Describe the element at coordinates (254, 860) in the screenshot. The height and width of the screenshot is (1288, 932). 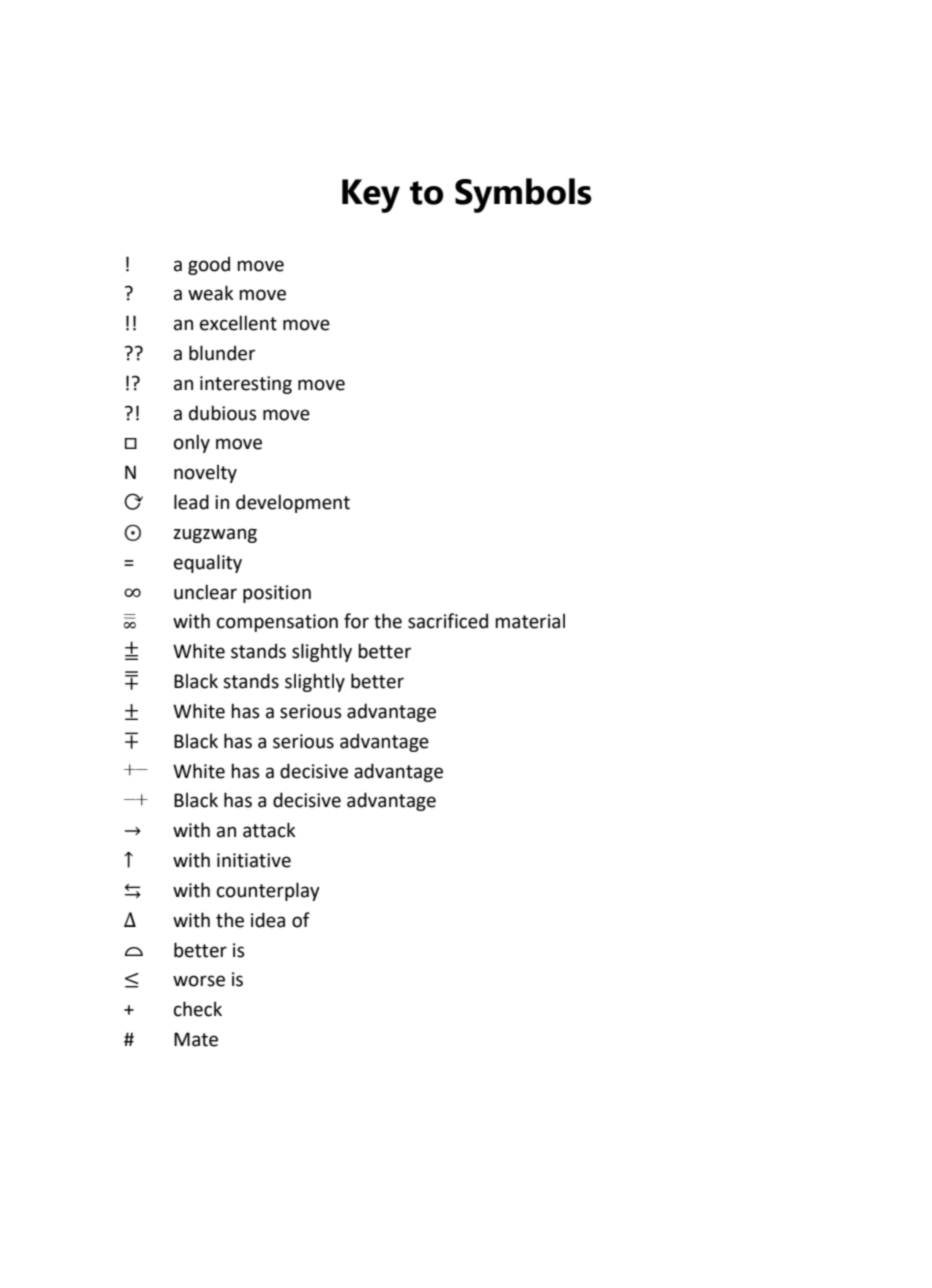
I see `initiative` at that location.
